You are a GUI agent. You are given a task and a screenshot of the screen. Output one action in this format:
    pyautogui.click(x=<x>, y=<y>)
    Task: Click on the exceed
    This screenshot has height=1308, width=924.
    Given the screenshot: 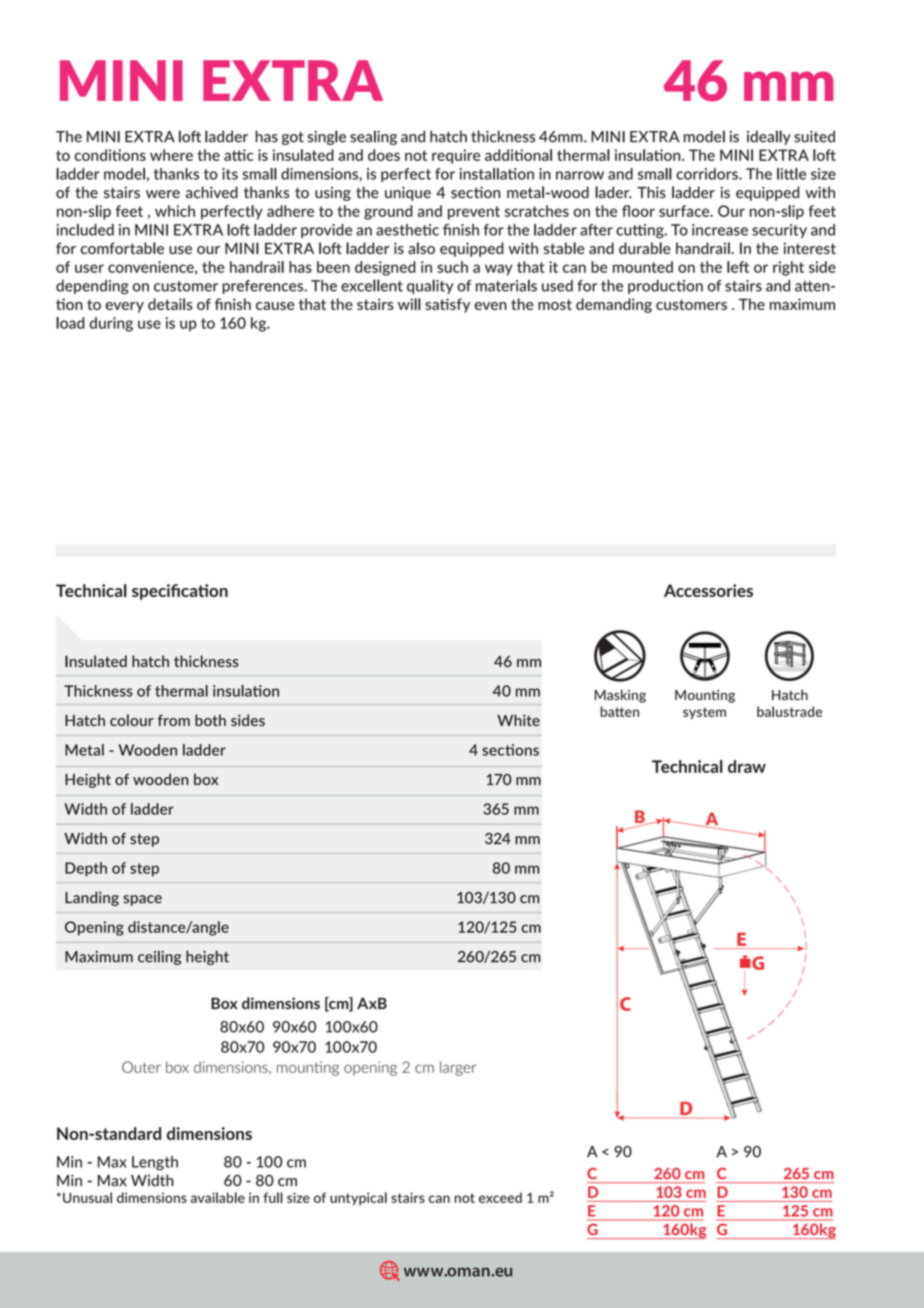 What is the action you would take?
    pyautogui.click(x=500, y=1197)
